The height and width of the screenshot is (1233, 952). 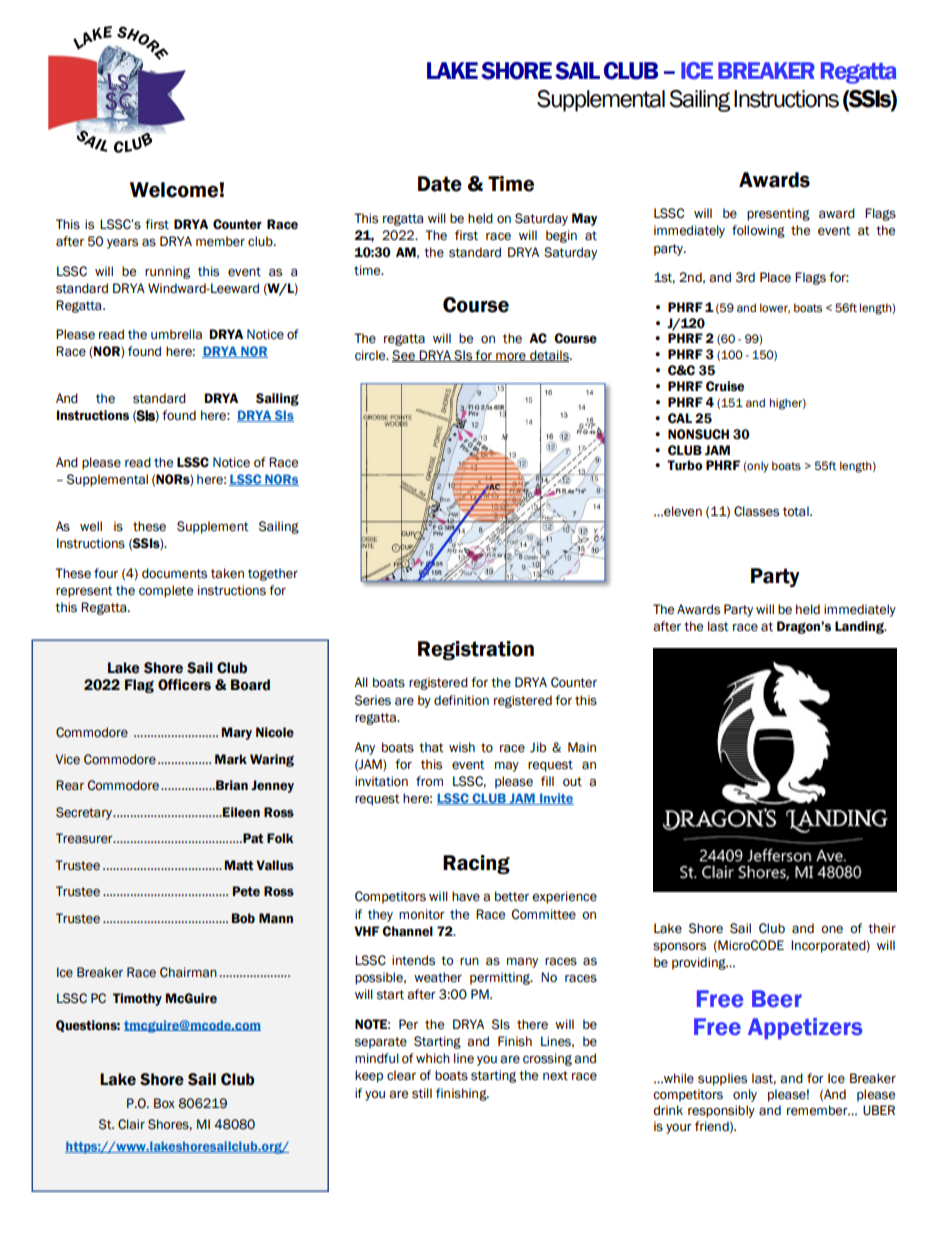 What do you see at coordinates (476, 864) in the screenshot?
I see `Racing` at bounding box center [476, 864].
